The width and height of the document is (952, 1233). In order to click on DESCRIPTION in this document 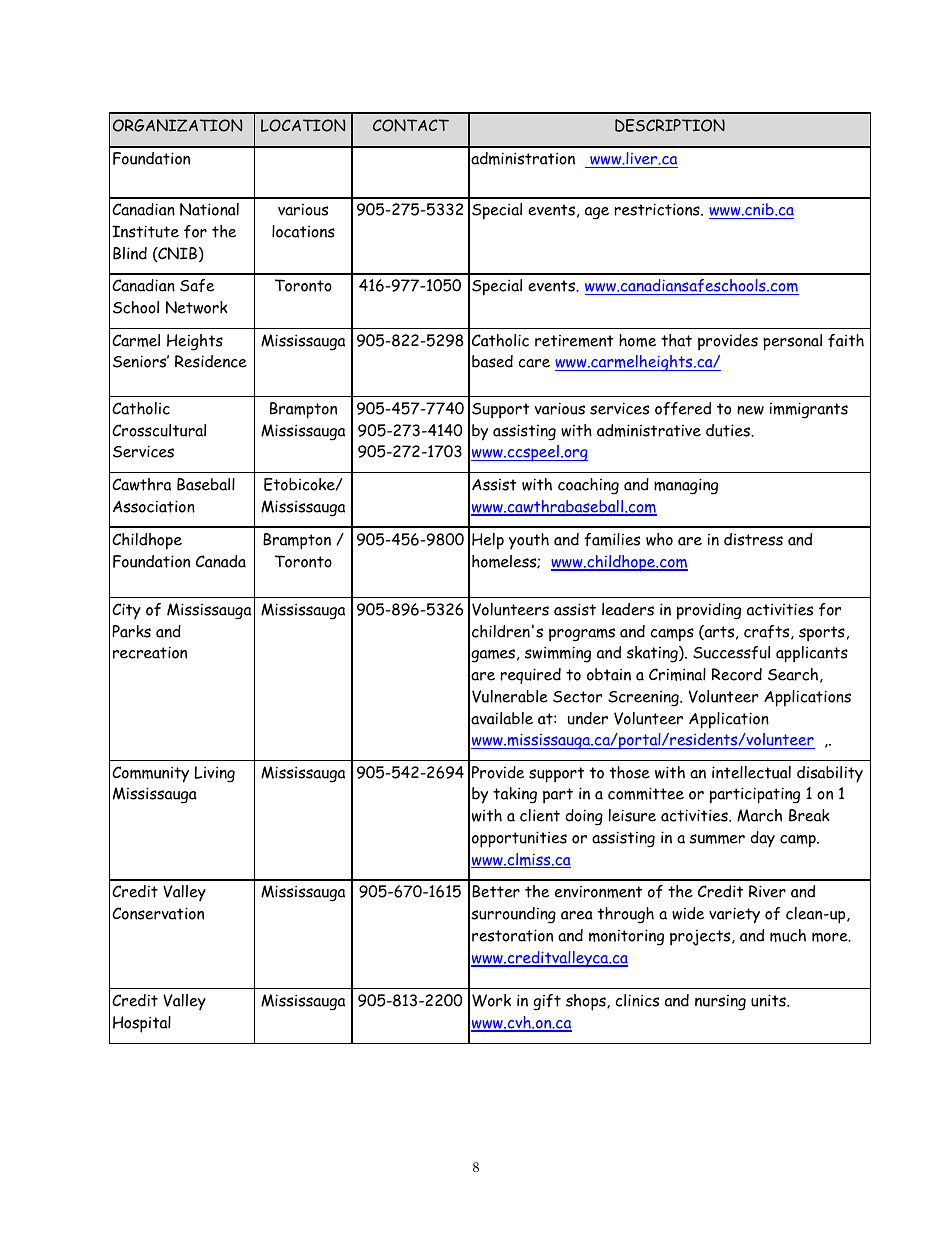, I will do `click(670, 125)`.
